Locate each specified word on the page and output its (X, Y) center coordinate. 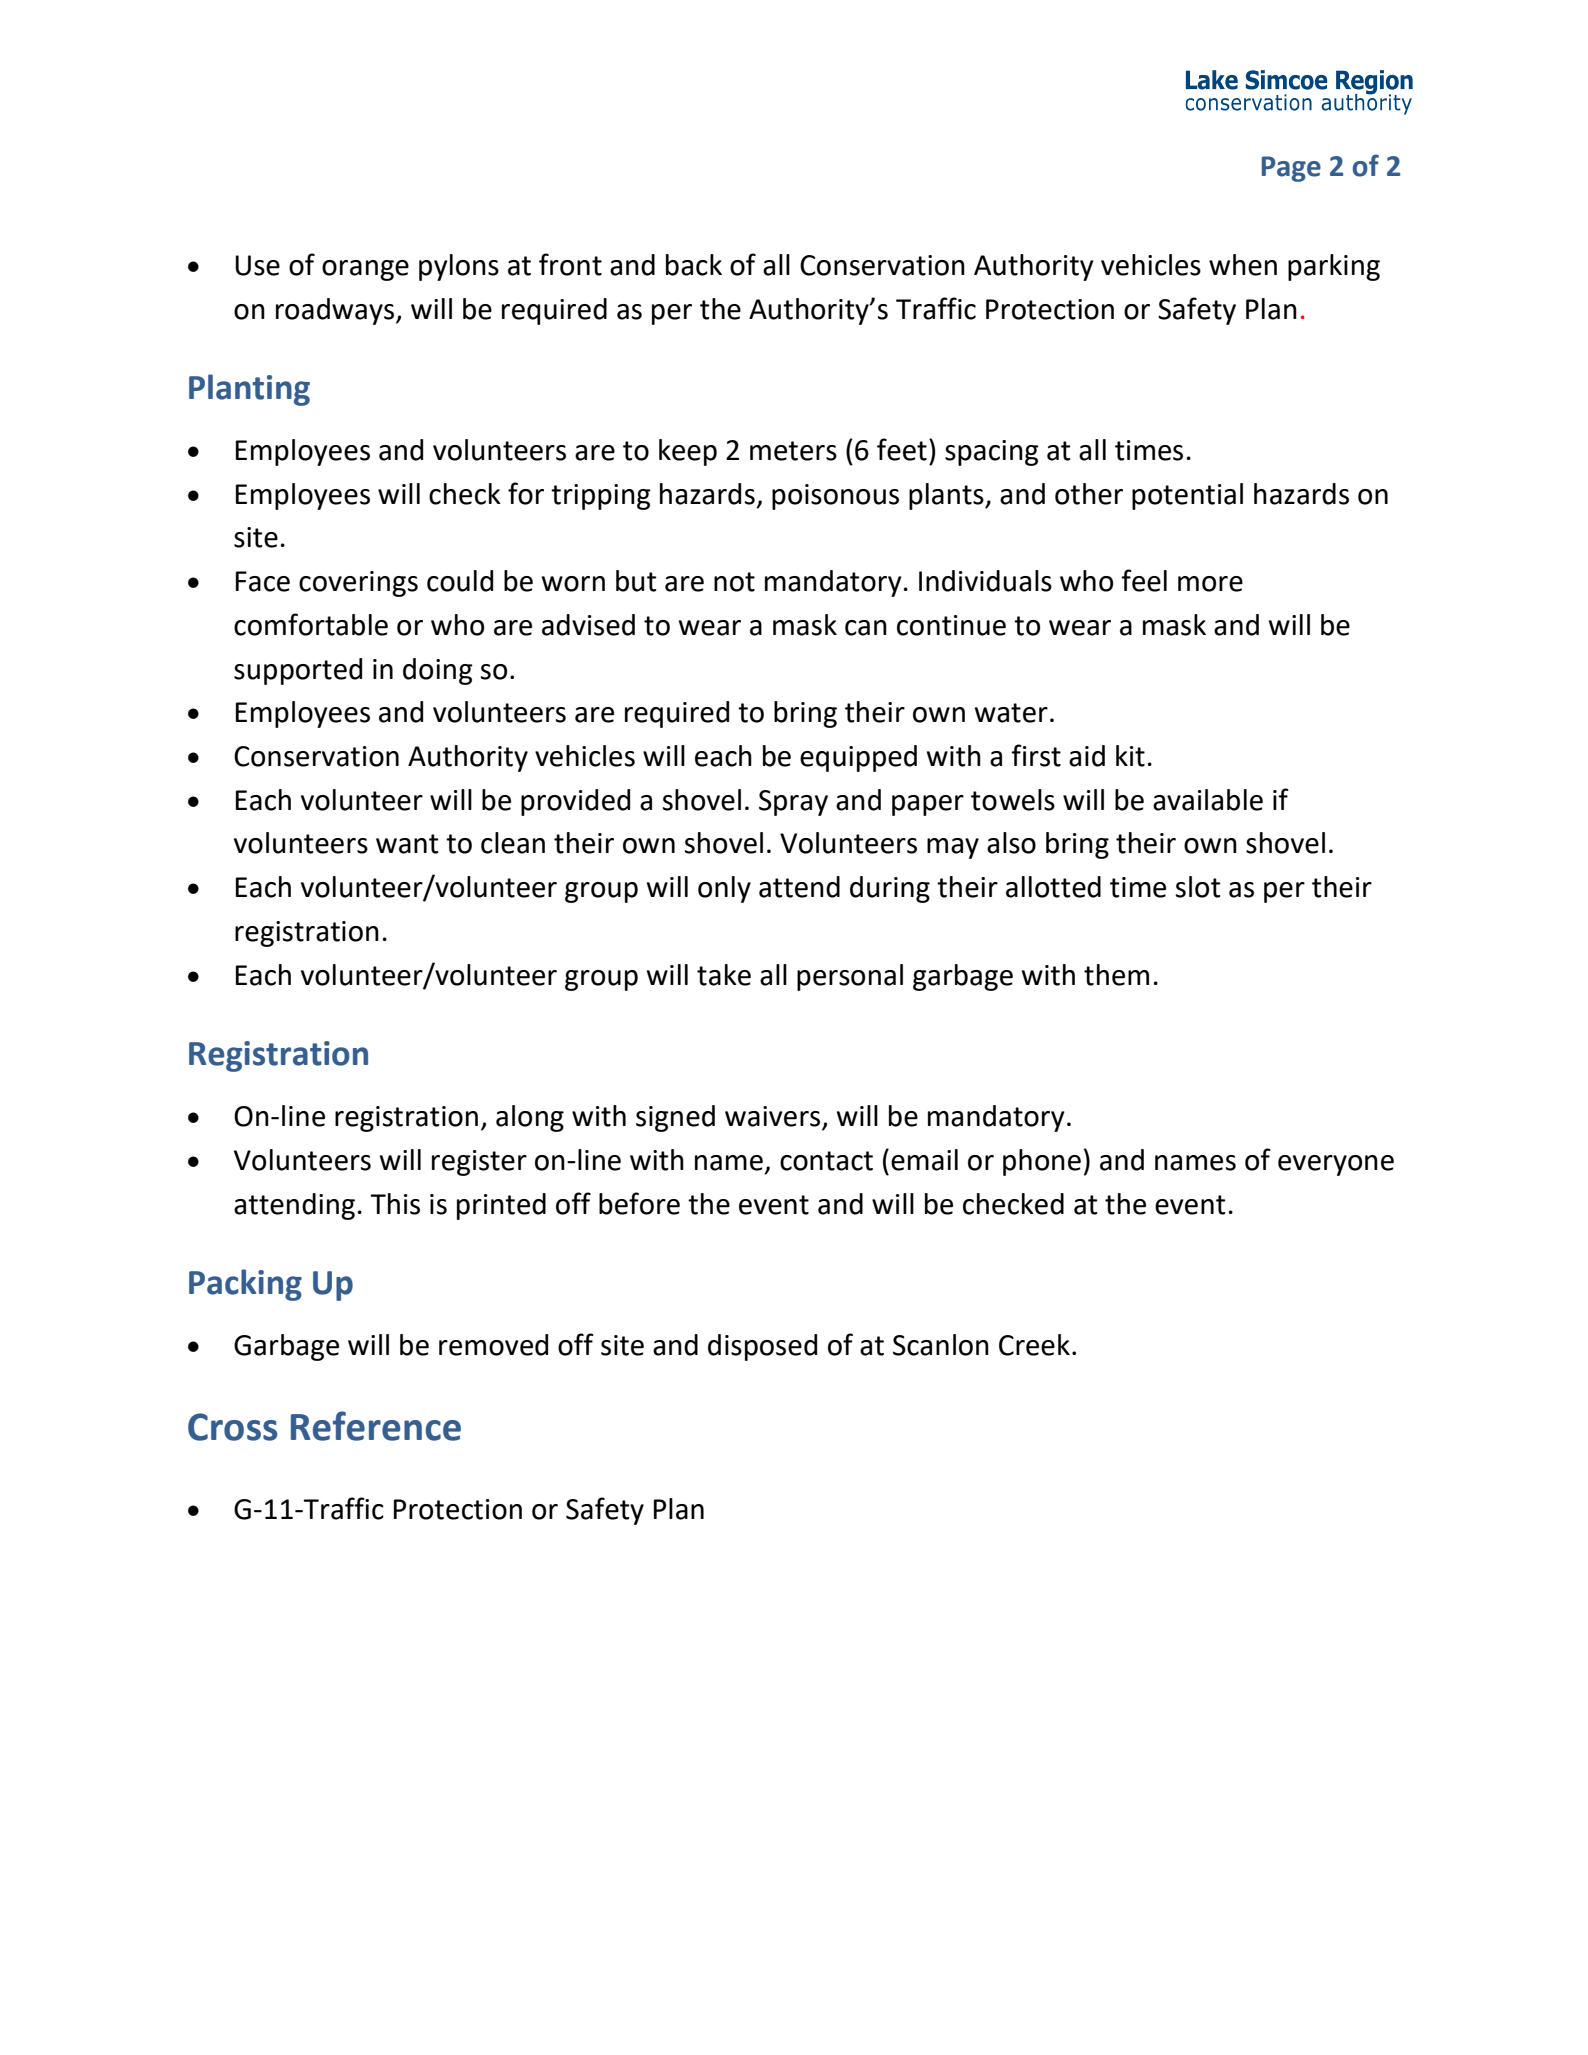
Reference (376, 1426)
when (1243, 265)
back (694, 265)
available (1208, 800)
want (407, 844)
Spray (793, 803)
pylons (459, 267)
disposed (762, 1347)
